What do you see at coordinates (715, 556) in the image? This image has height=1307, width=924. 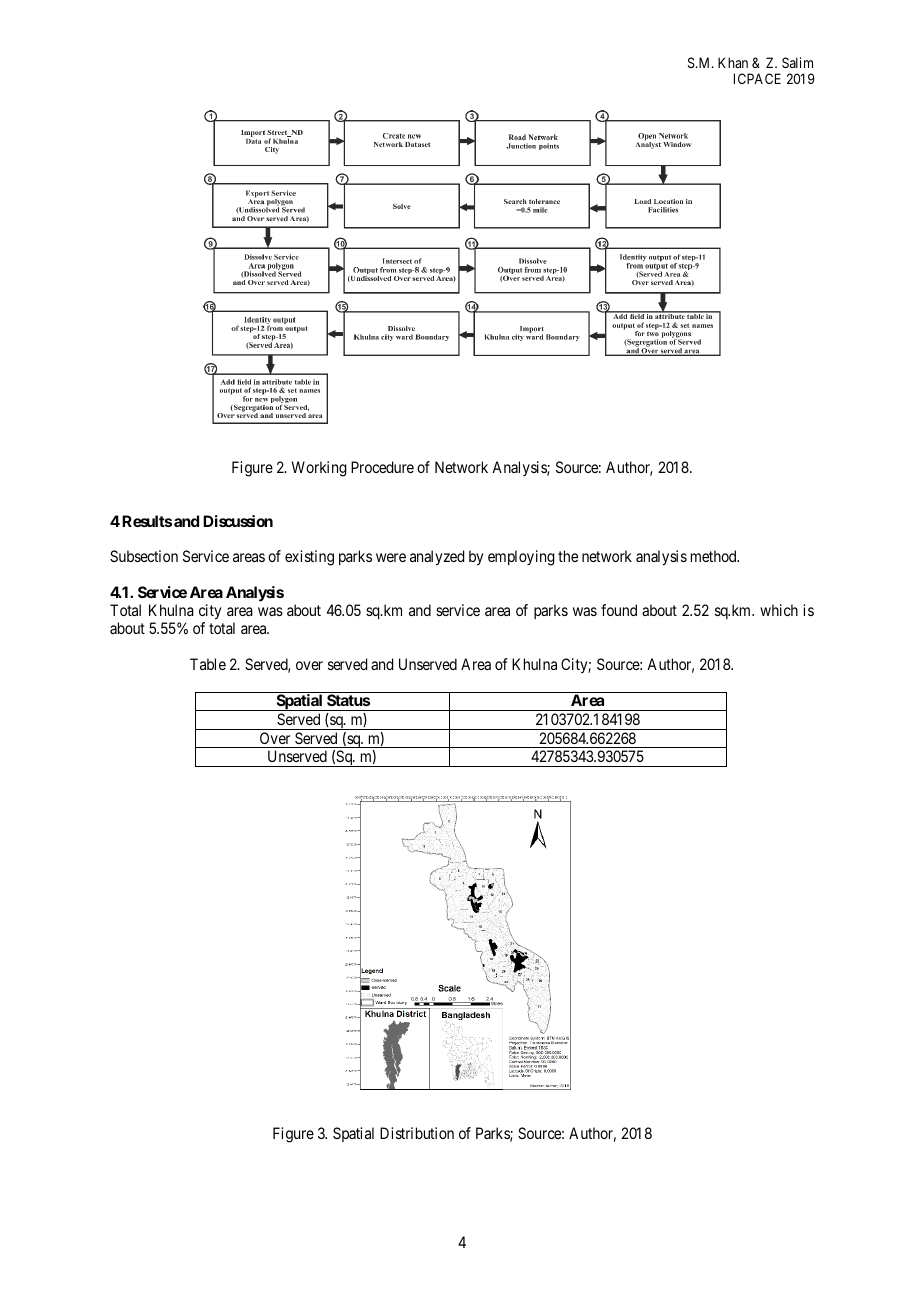 I see `method` at bounding box center [715, 556].
